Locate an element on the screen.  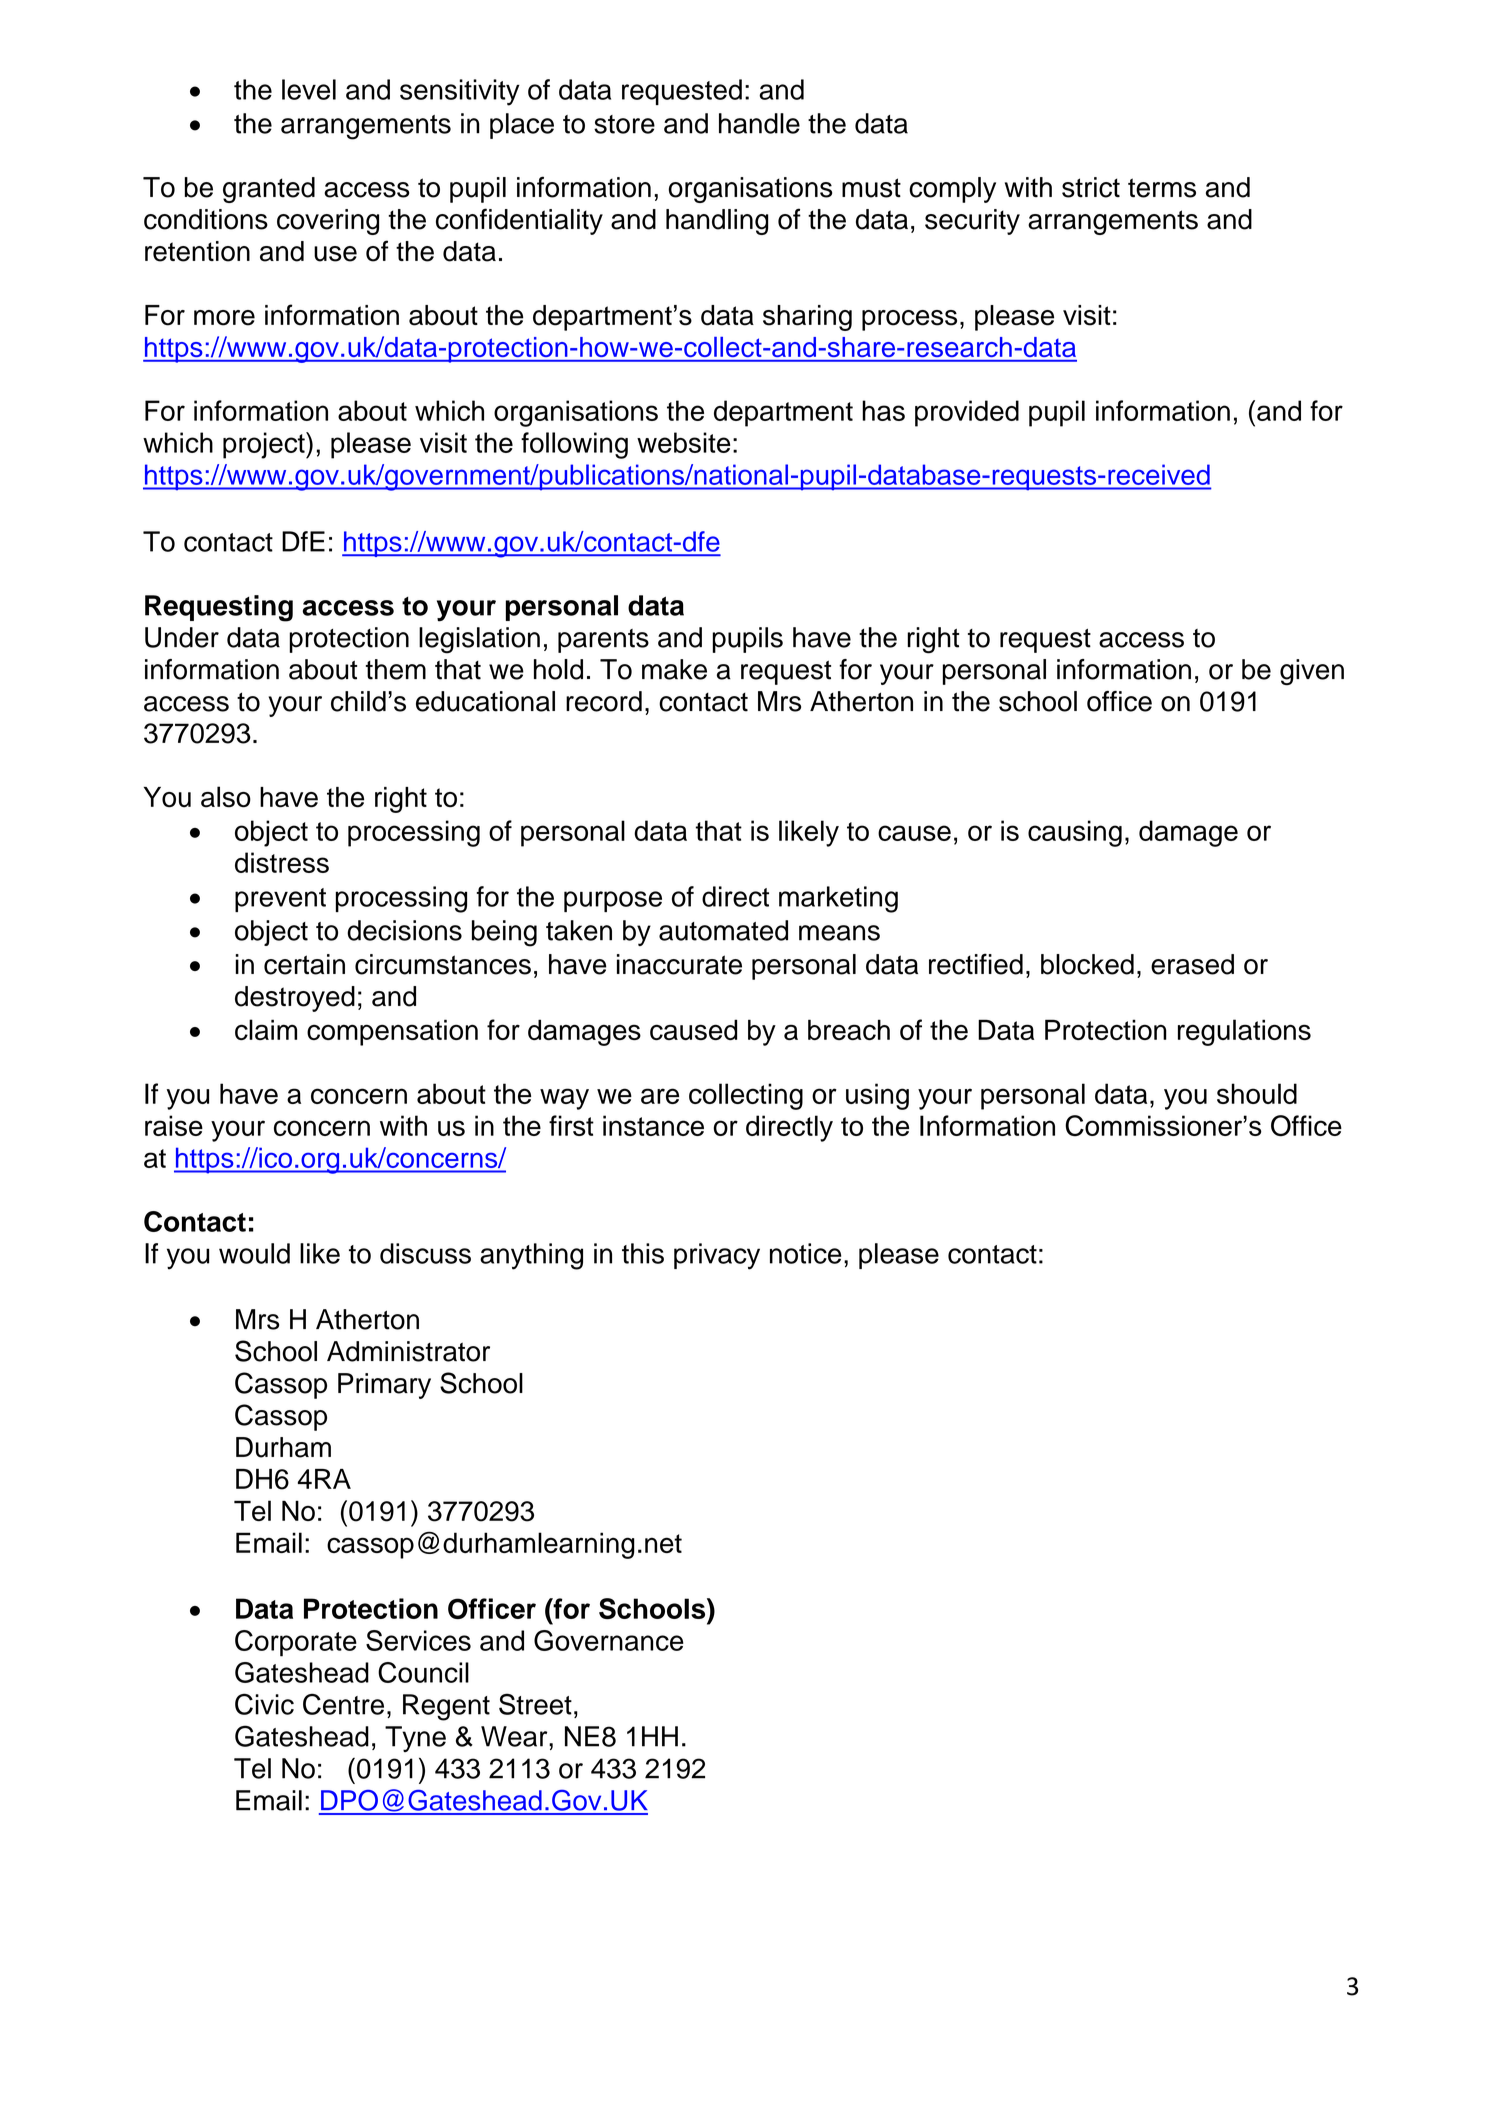
Governance is located at coordinates (609, 1640).
